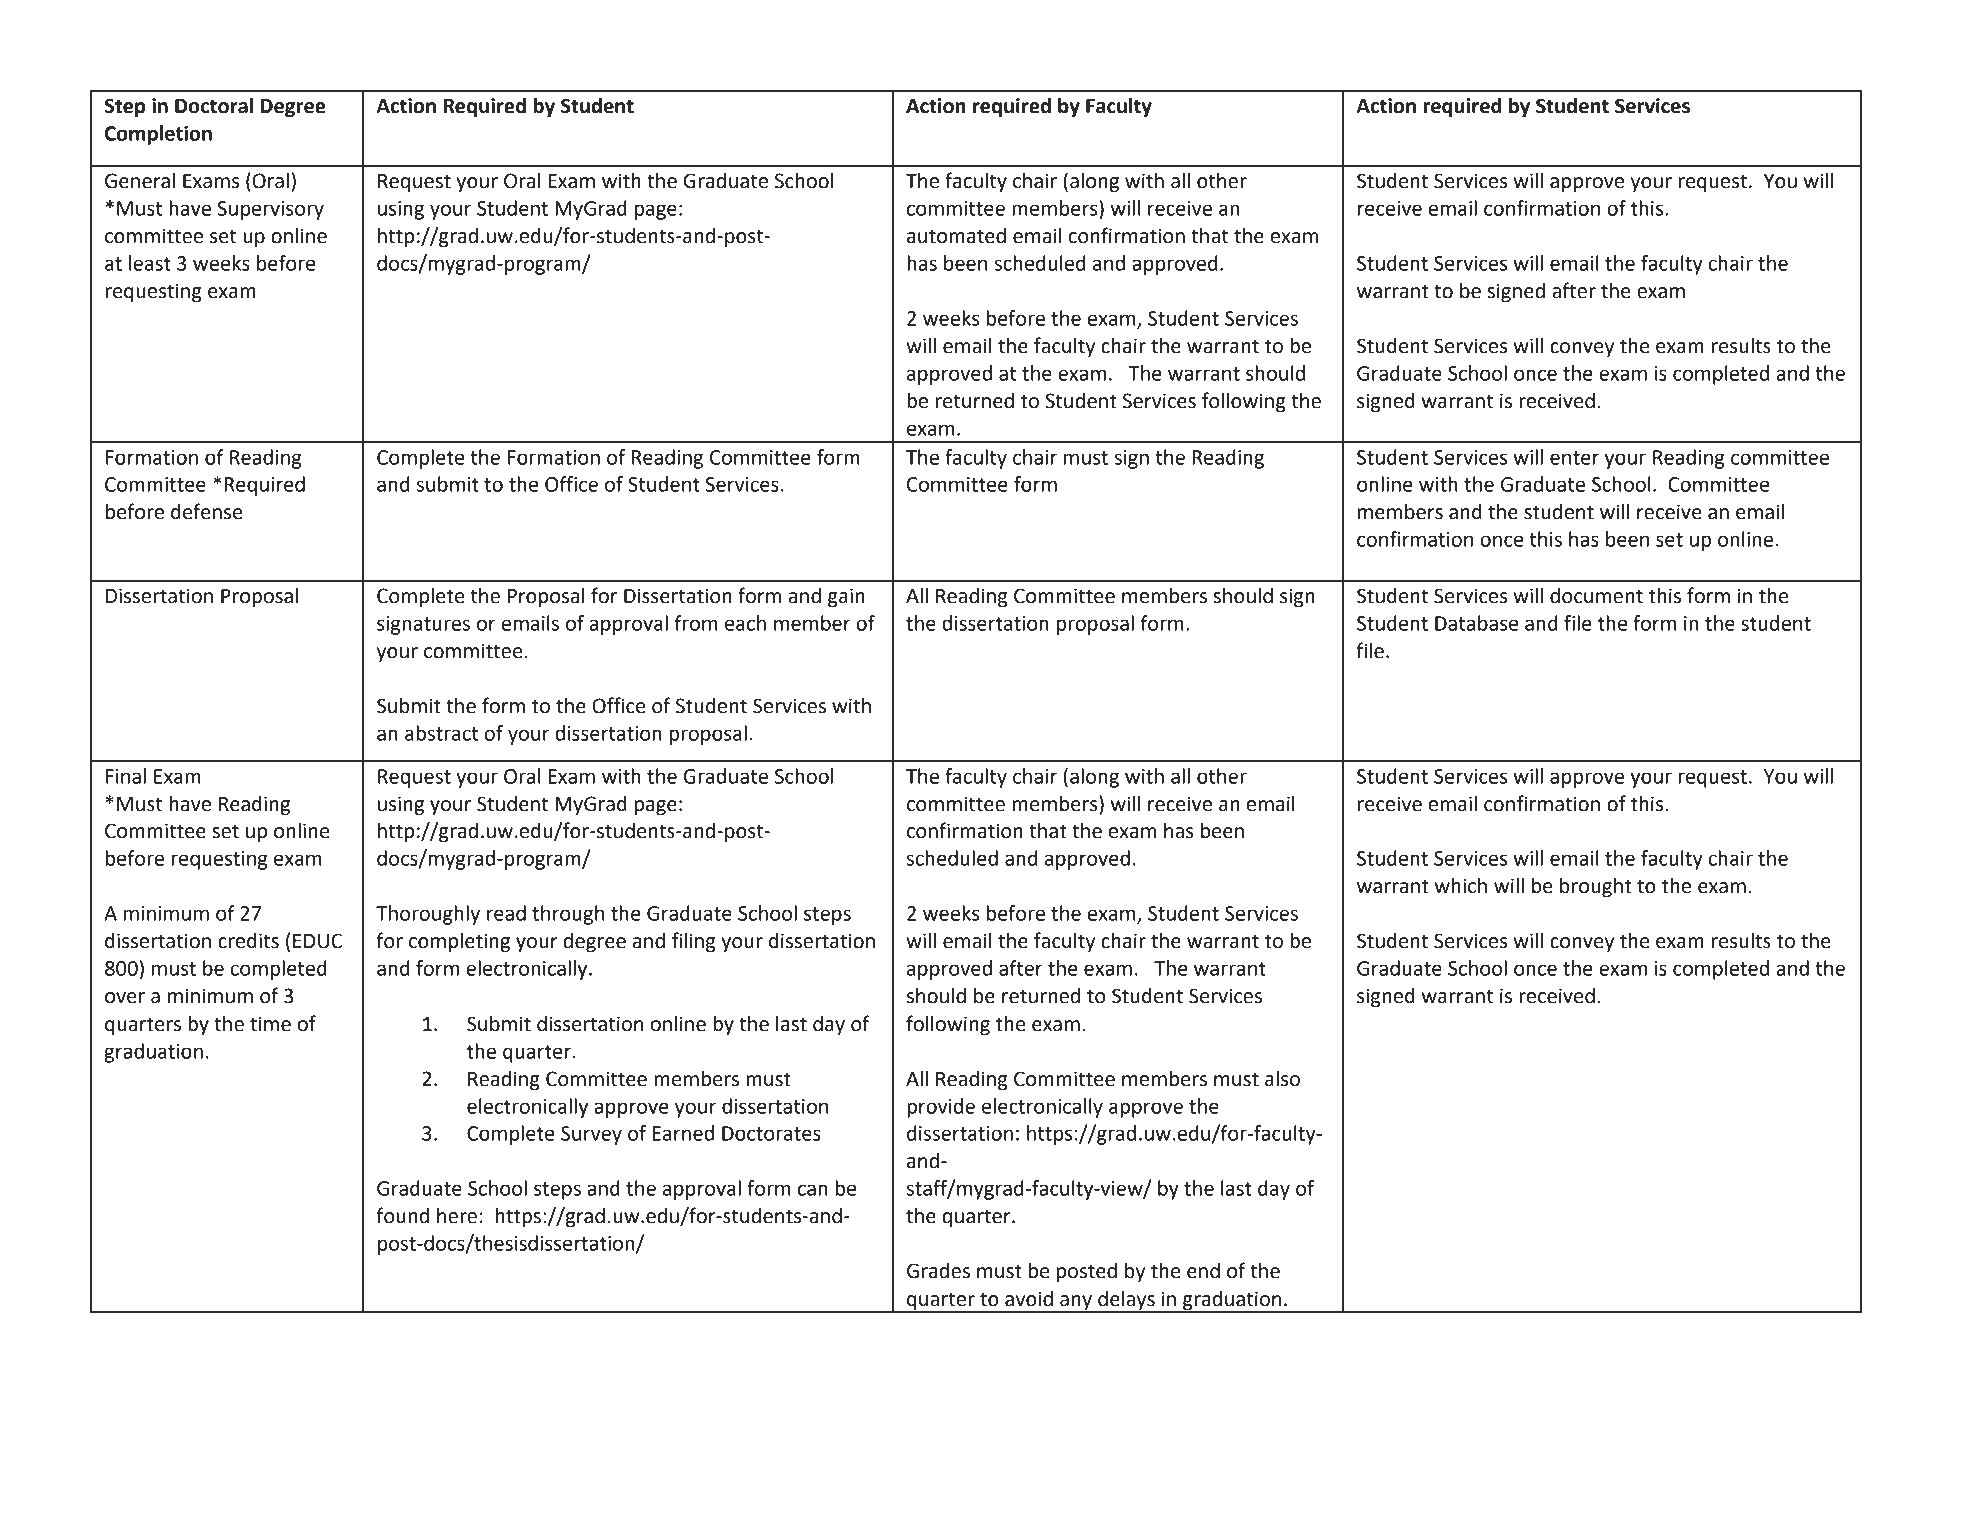 The image size is (1982, 1532). What do you see at coordinates (271, 210) in the screenshot?
I see `Supervisory` at bounding box center [271, 210].
